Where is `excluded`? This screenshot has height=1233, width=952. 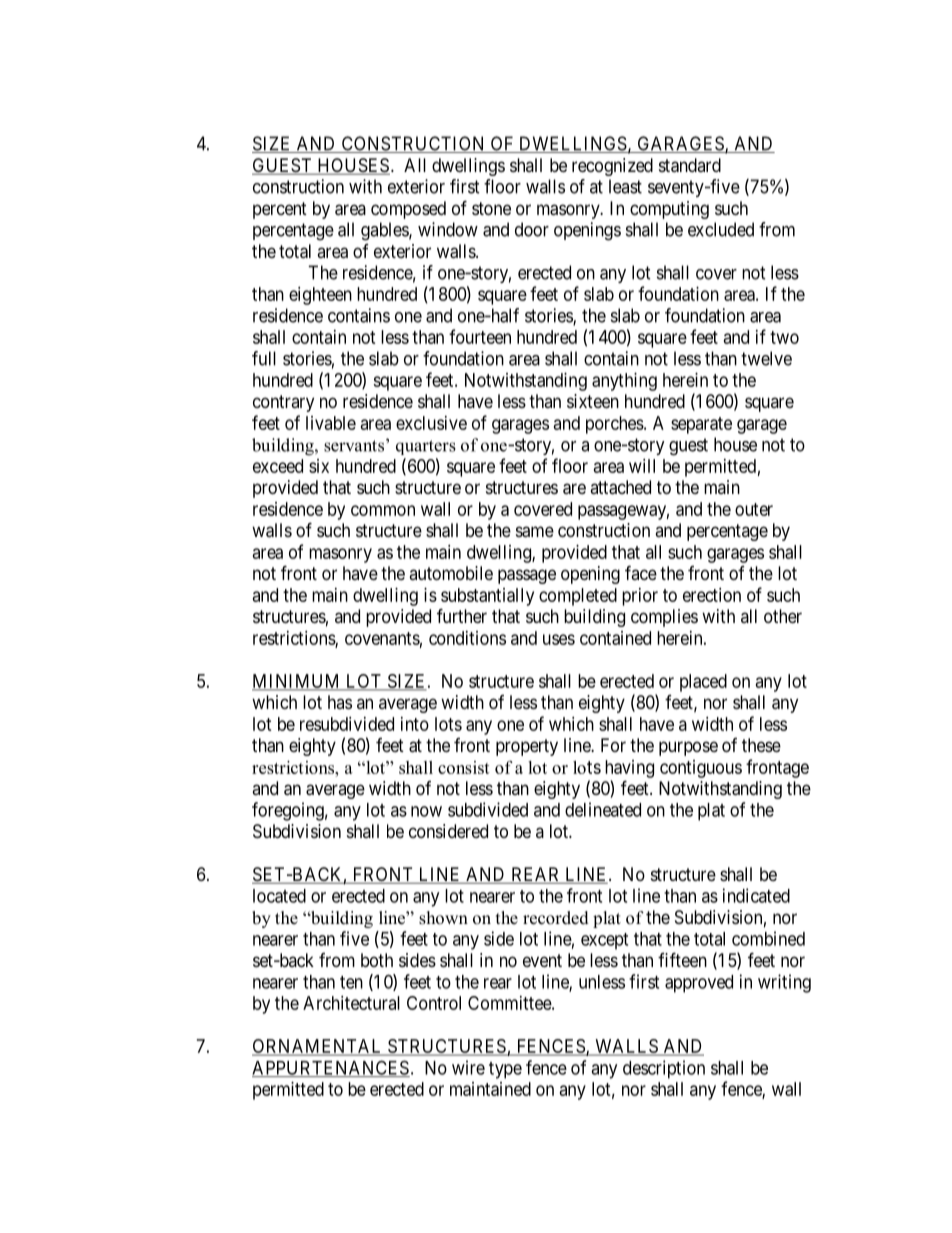
excluded is located at coordinates (721, 229).
